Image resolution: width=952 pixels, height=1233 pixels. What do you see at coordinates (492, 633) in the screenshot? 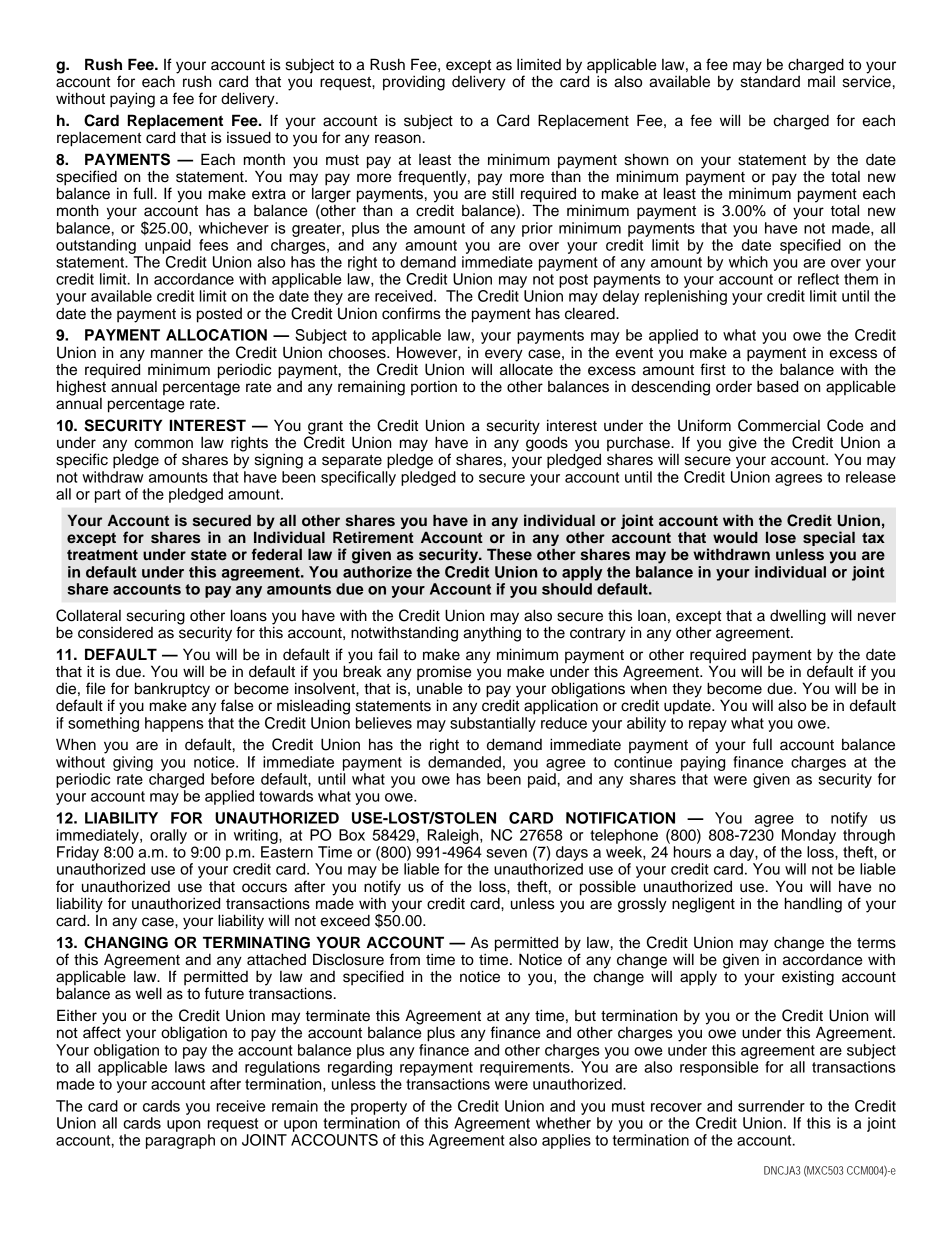
I see `anything` at bounding box center [492, 633].
